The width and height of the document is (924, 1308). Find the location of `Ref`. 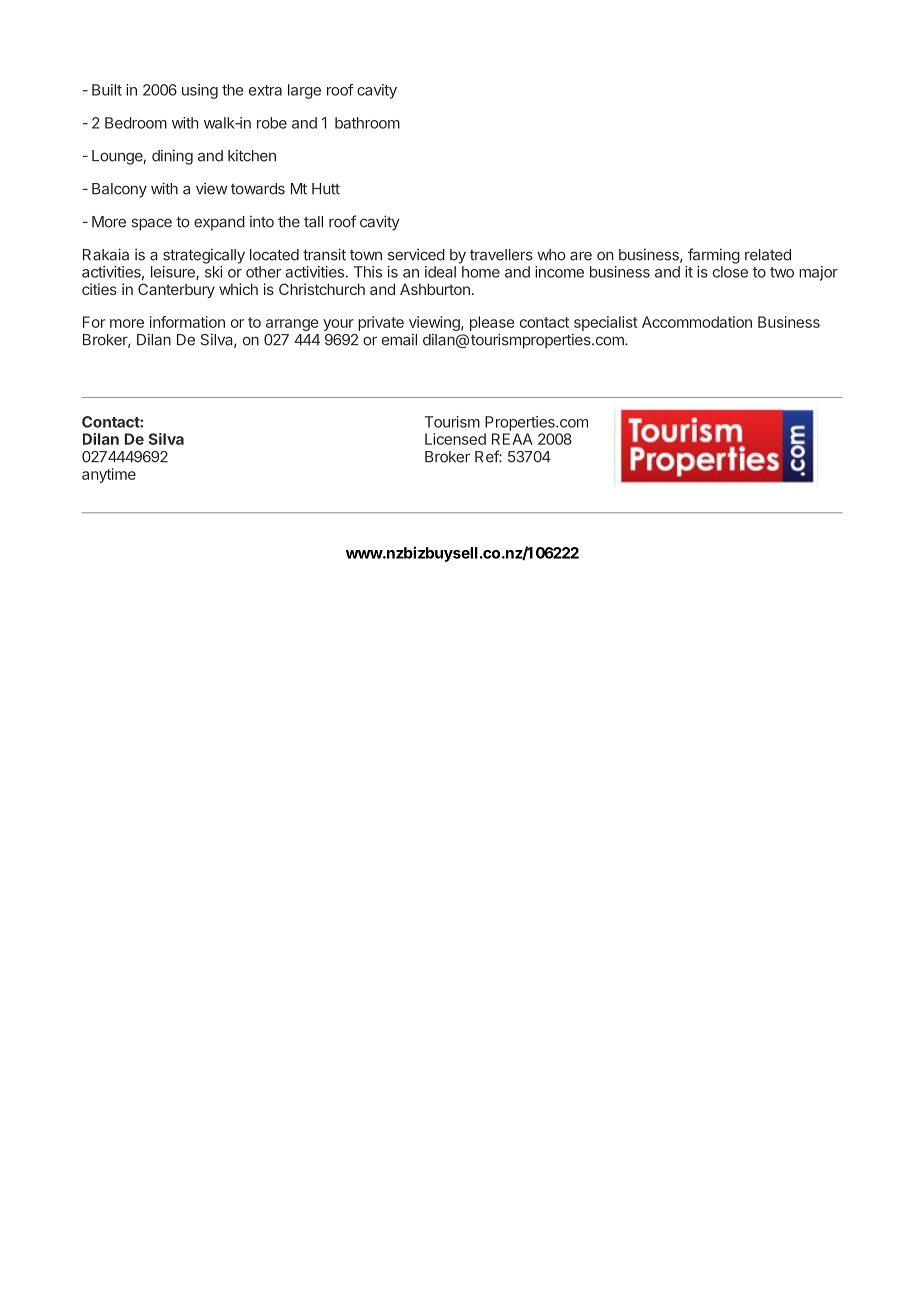

Ref is located at coordinates (487, 456).
